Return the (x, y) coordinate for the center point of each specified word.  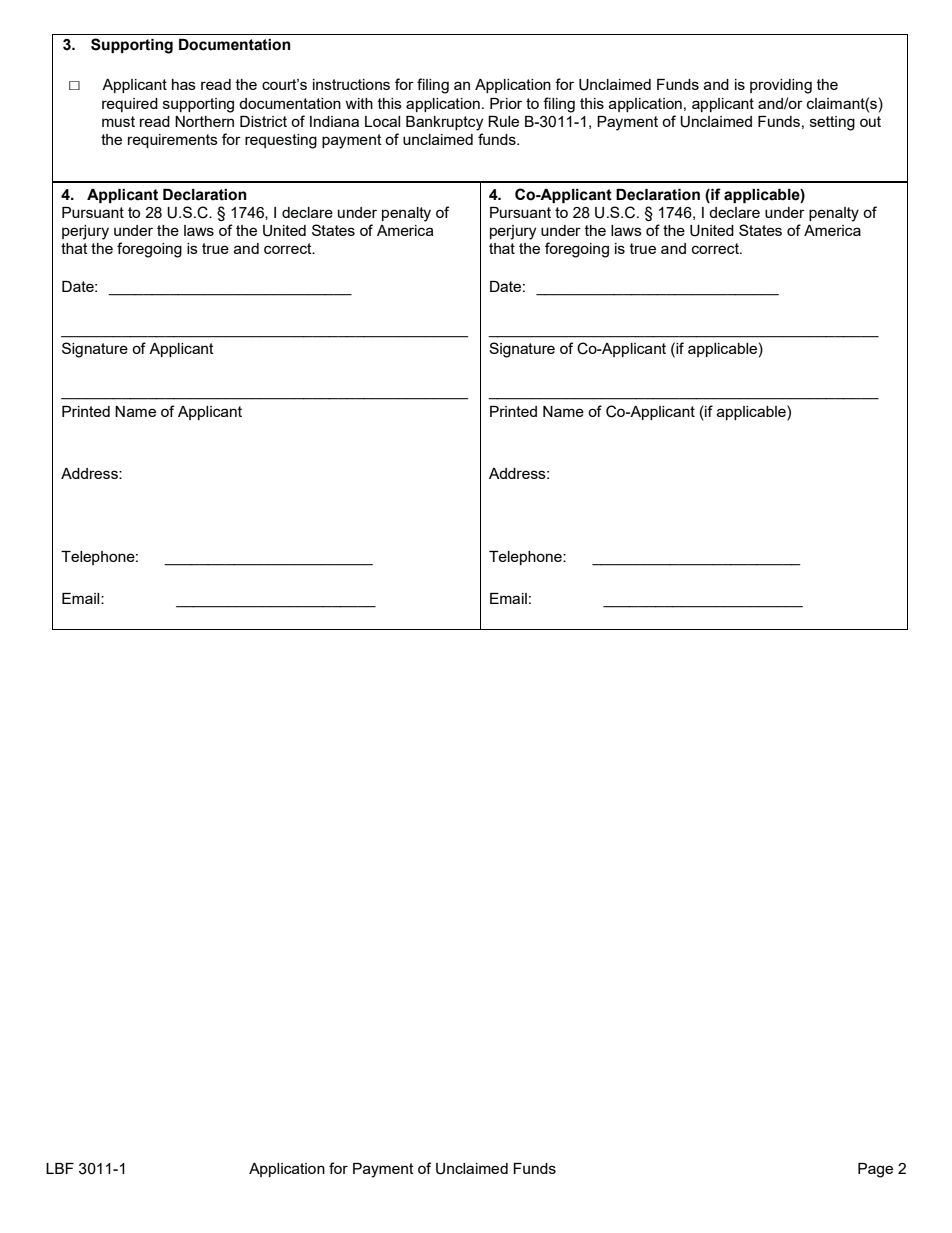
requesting (281, 141)
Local (382, 121)
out (870, 121)
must (118, 121)
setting (832, 123)
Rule (503, 121)
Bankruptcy (444, 123)
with (359, 103)
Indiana (334, 121)
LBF (60, 1168)
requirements (173, 141)
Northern (204, 121)
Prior (506, 103)
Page (875, 1170)
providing (781, 86)
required (130, 105)
